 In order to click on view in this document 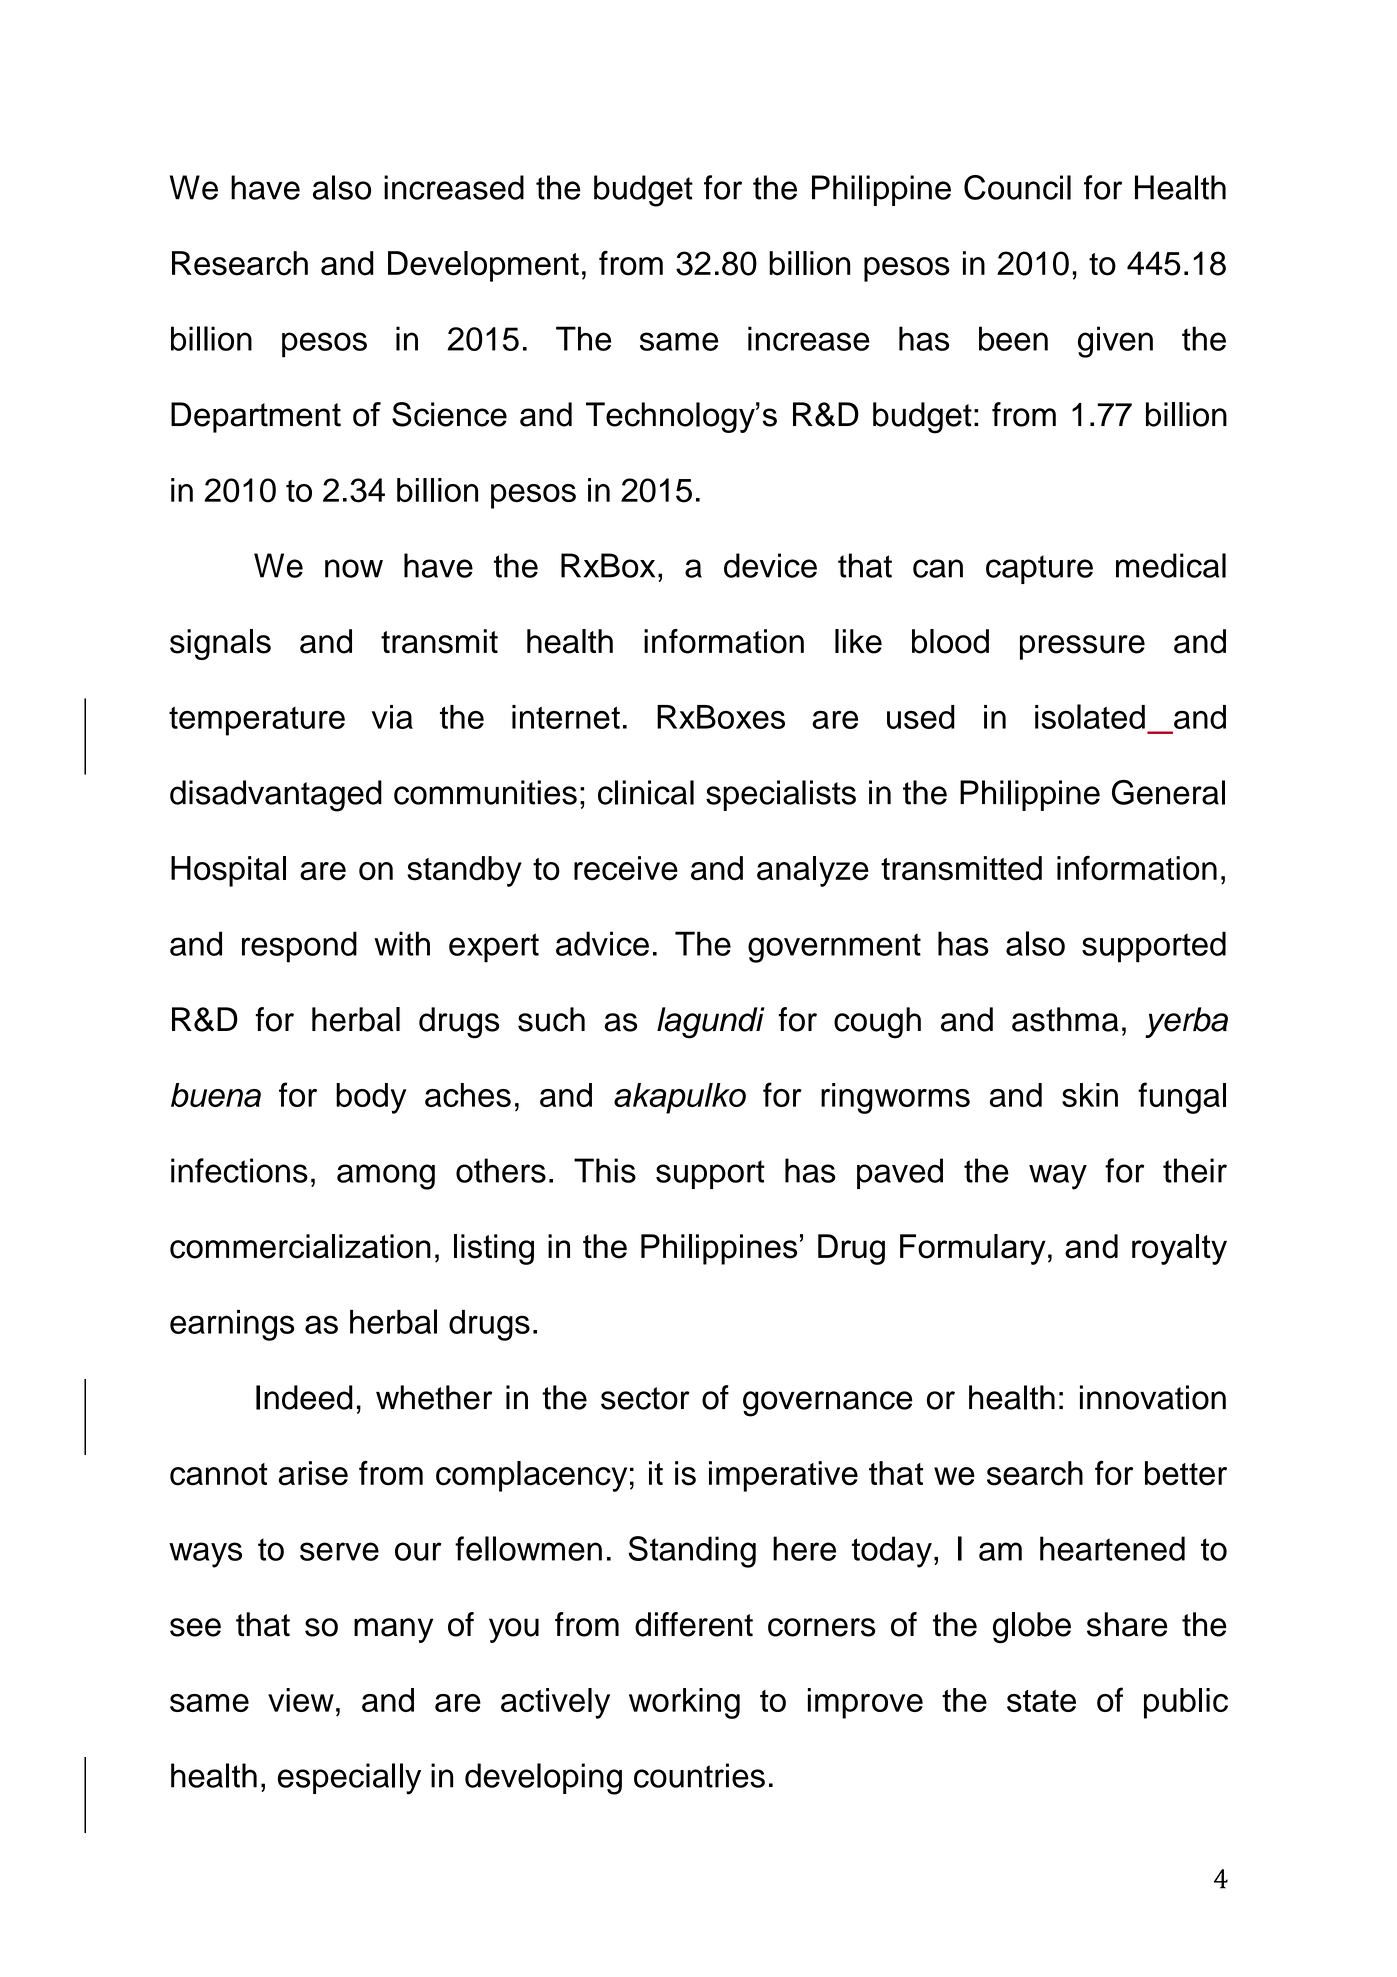, I will do `click(301, 1700)`.
